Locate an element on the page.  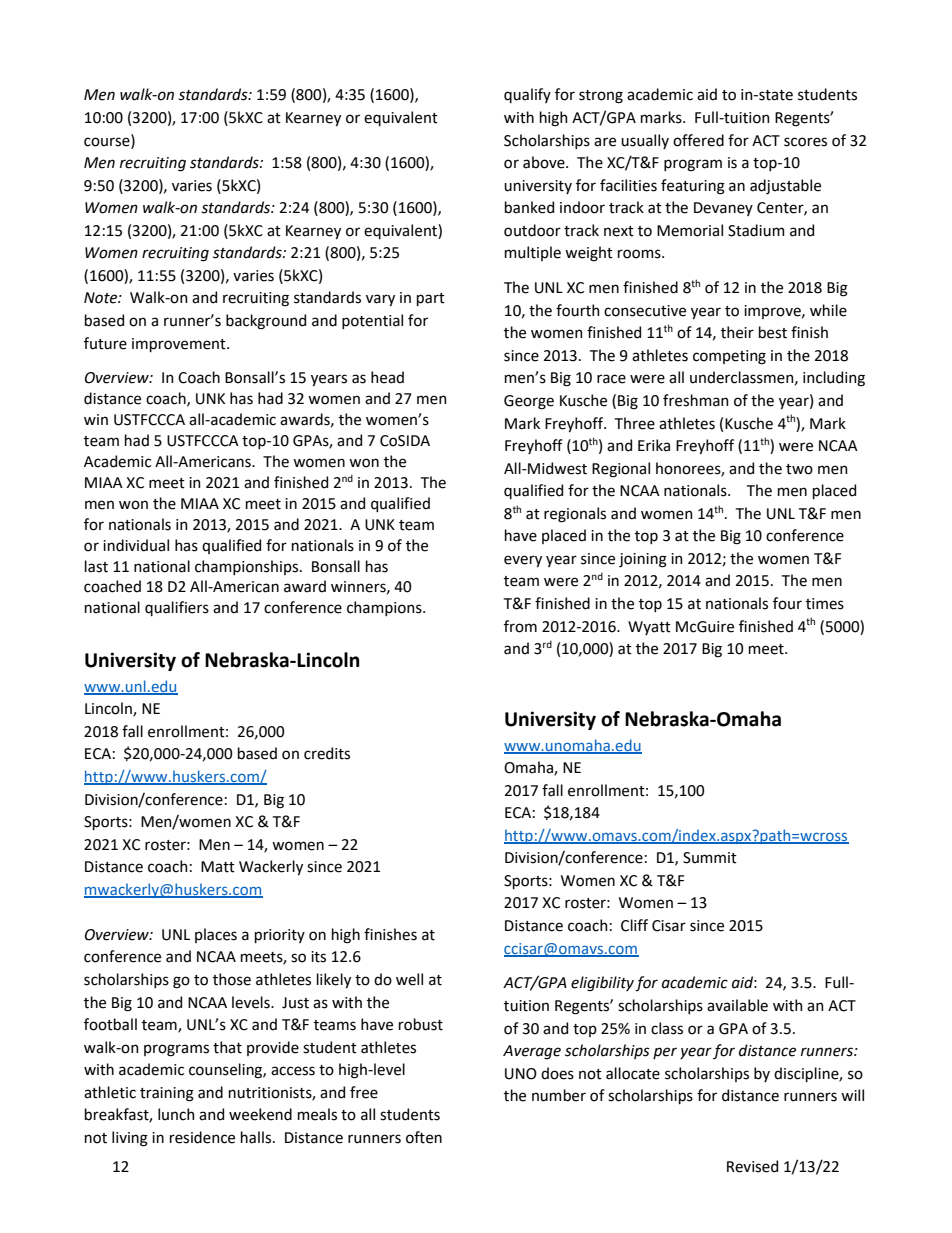
George is located at coordinates (529, 402).
